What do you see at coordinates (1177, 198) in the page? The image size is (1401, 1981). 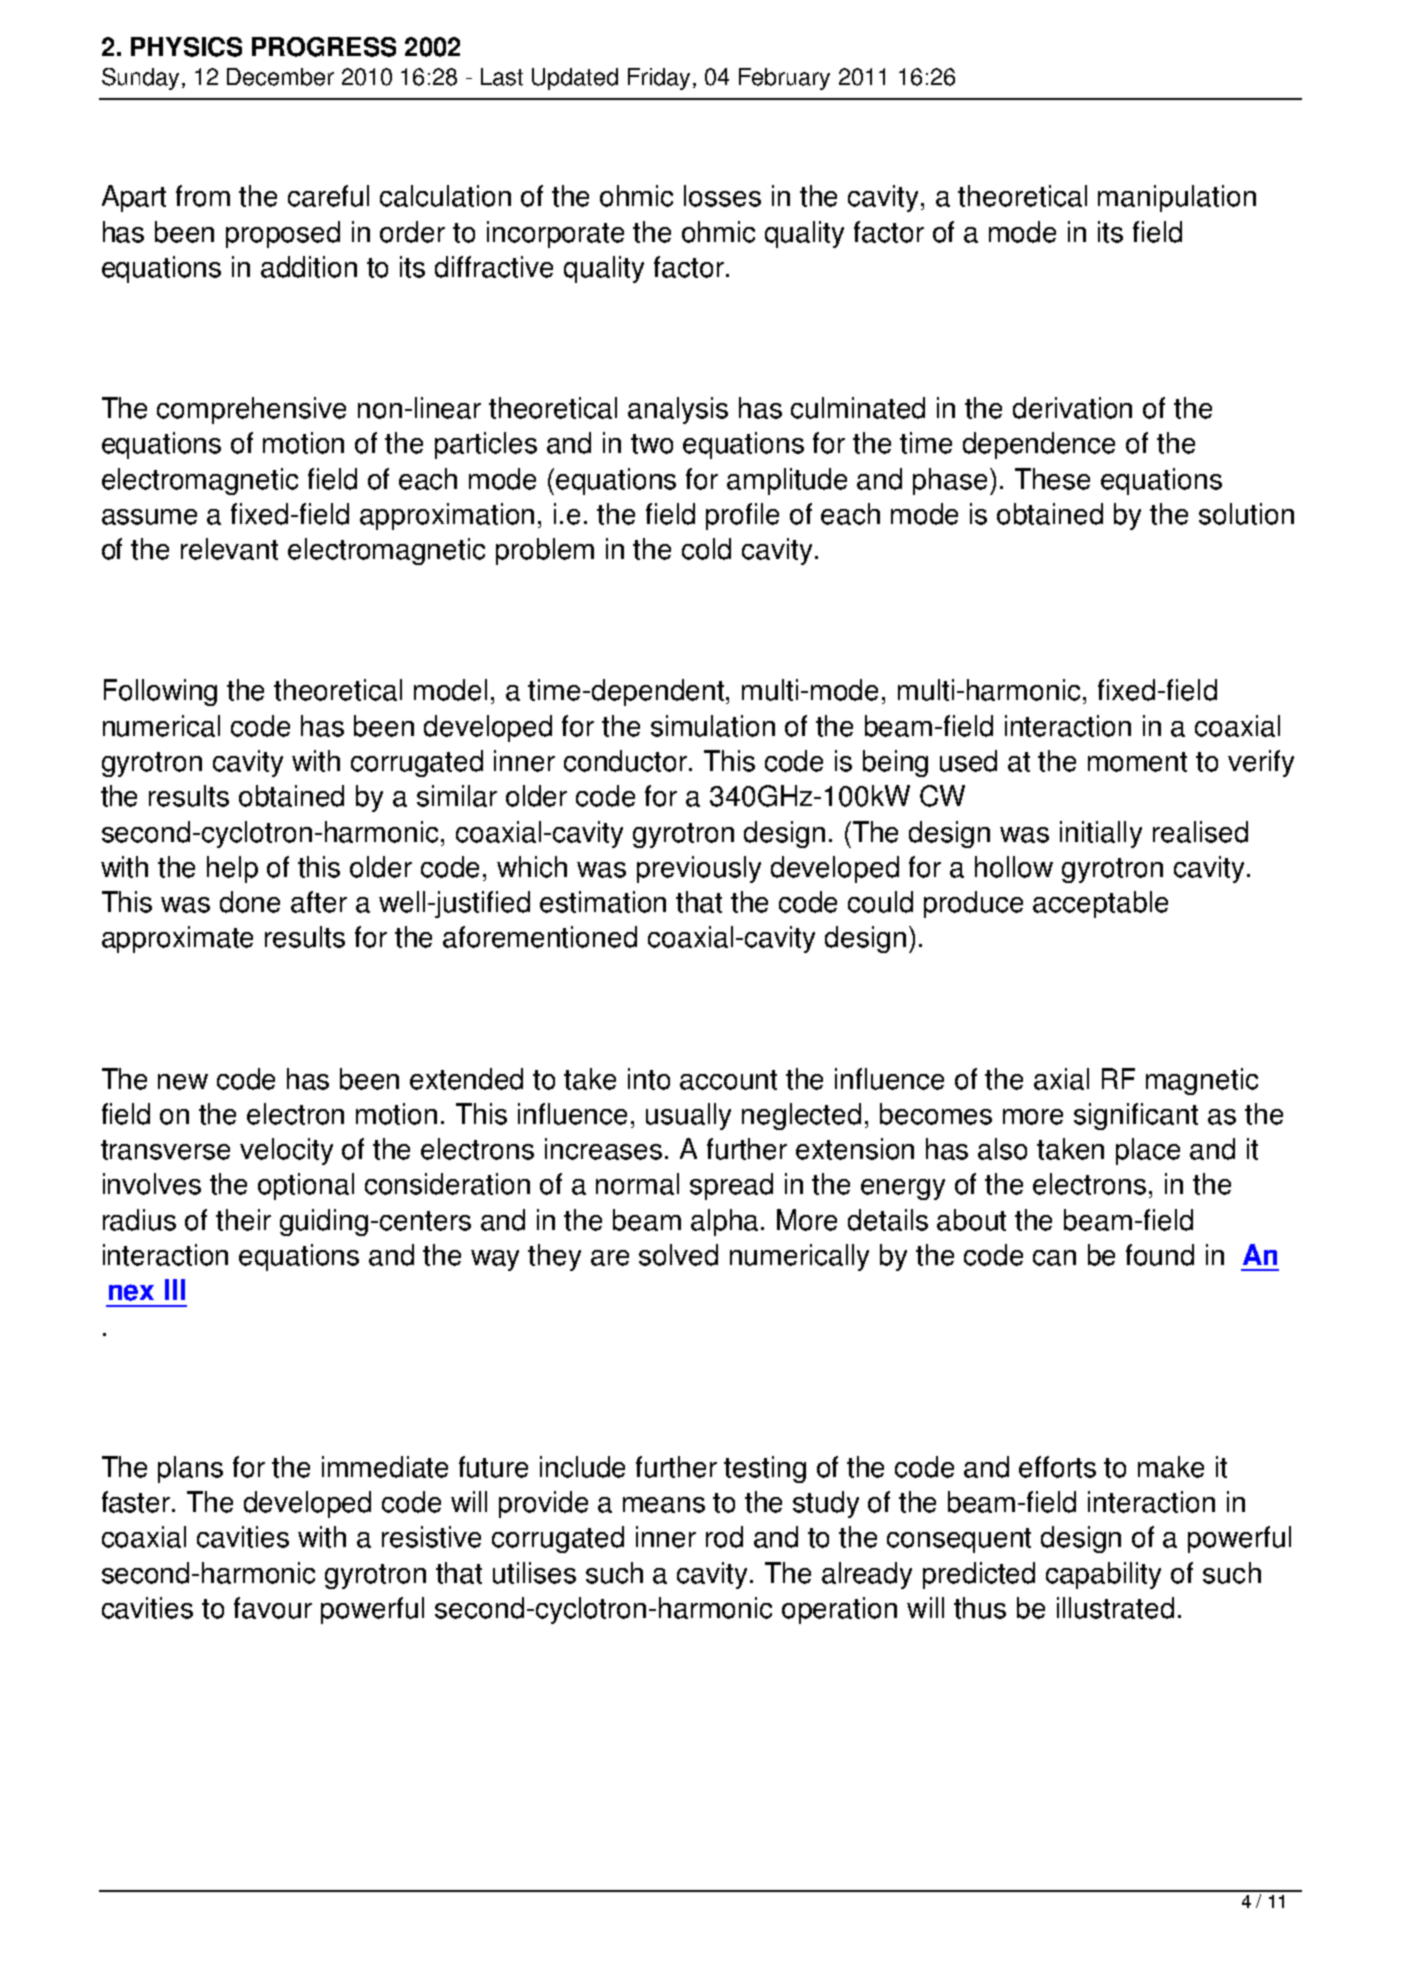 I see `manipulation` at bounding box center [1177, 198].
